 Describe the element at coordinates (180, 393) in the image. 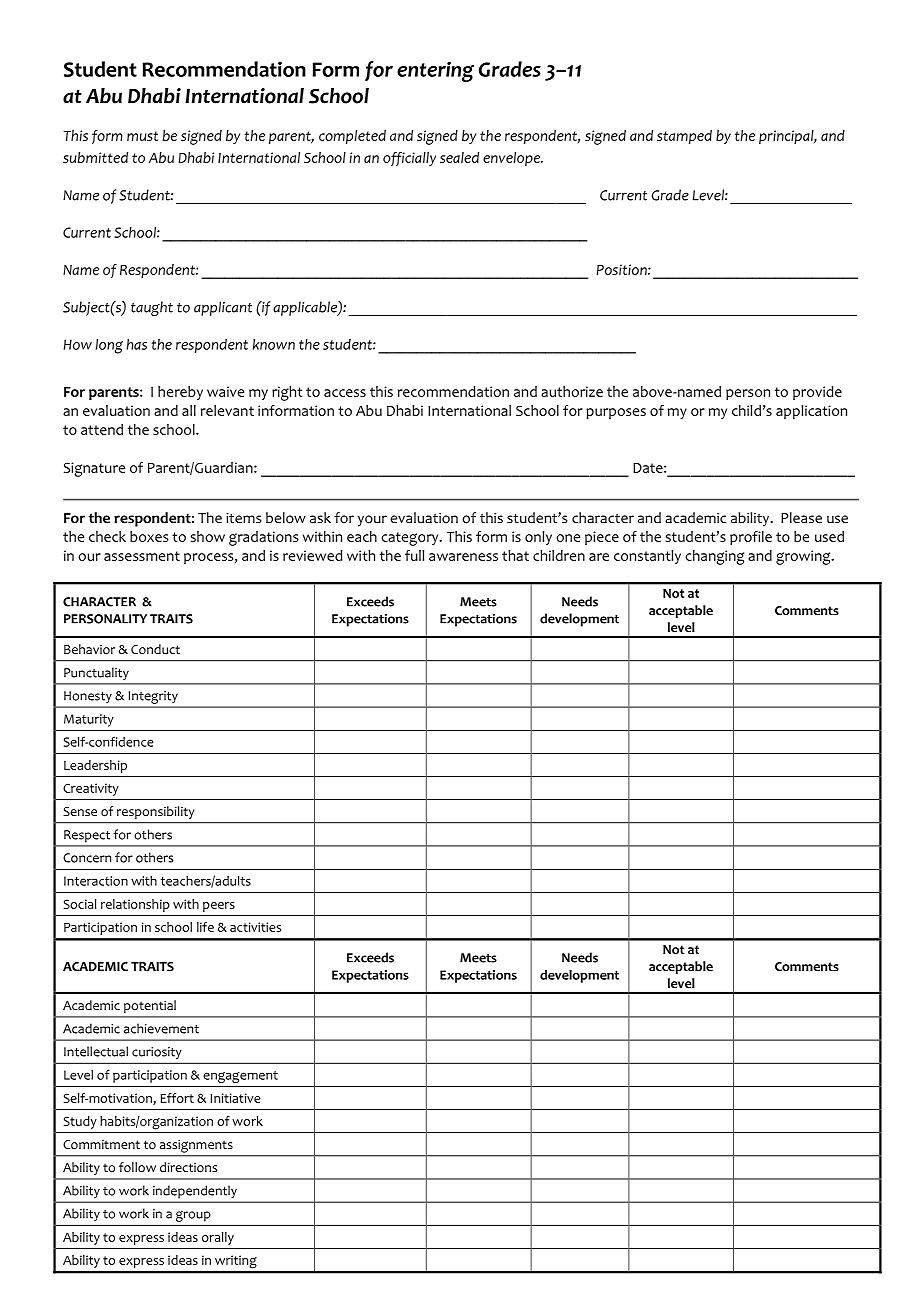

I see `hereby` at that location.
